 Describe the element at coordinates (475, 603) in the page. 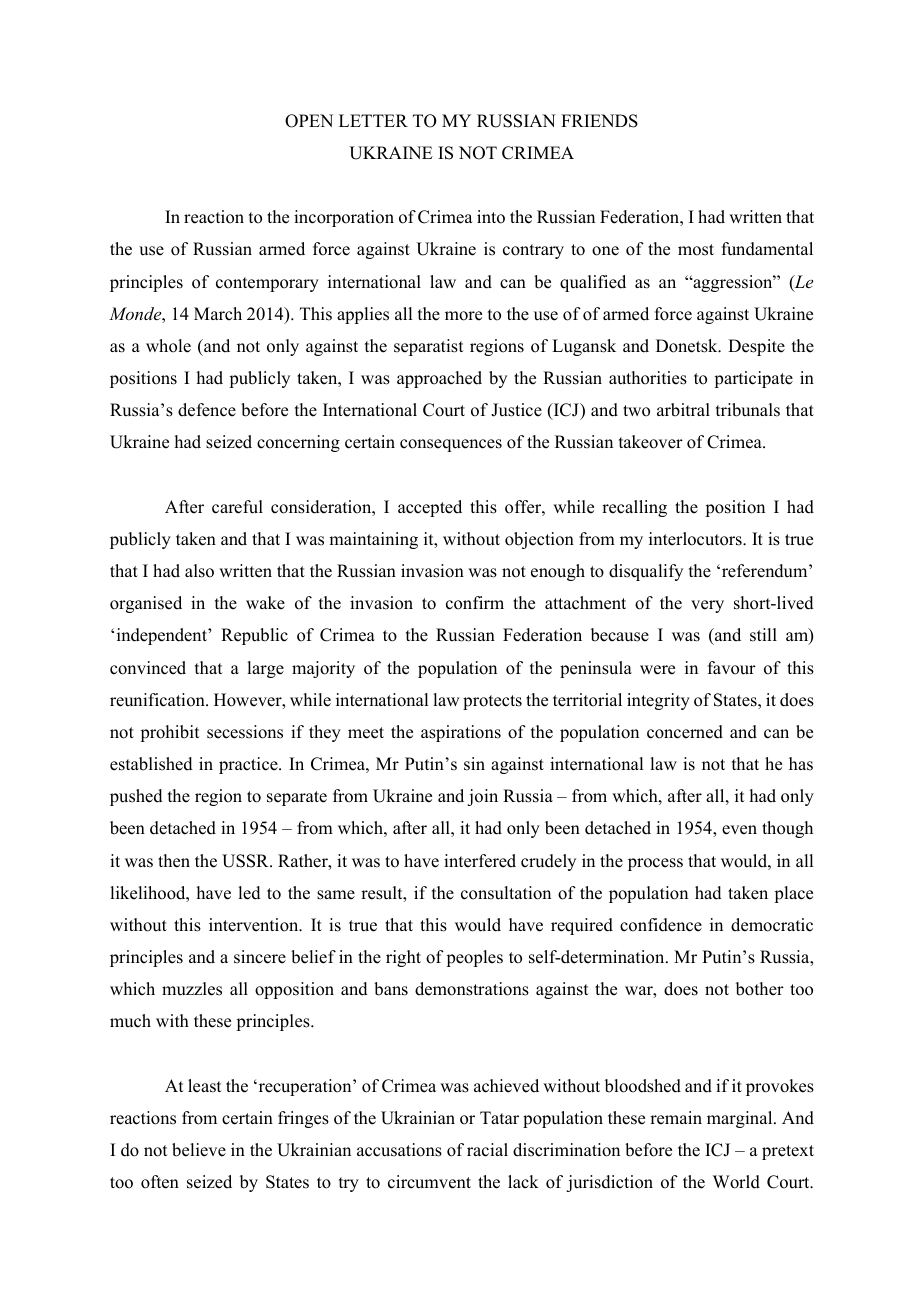

I see `confirm` at that location.
